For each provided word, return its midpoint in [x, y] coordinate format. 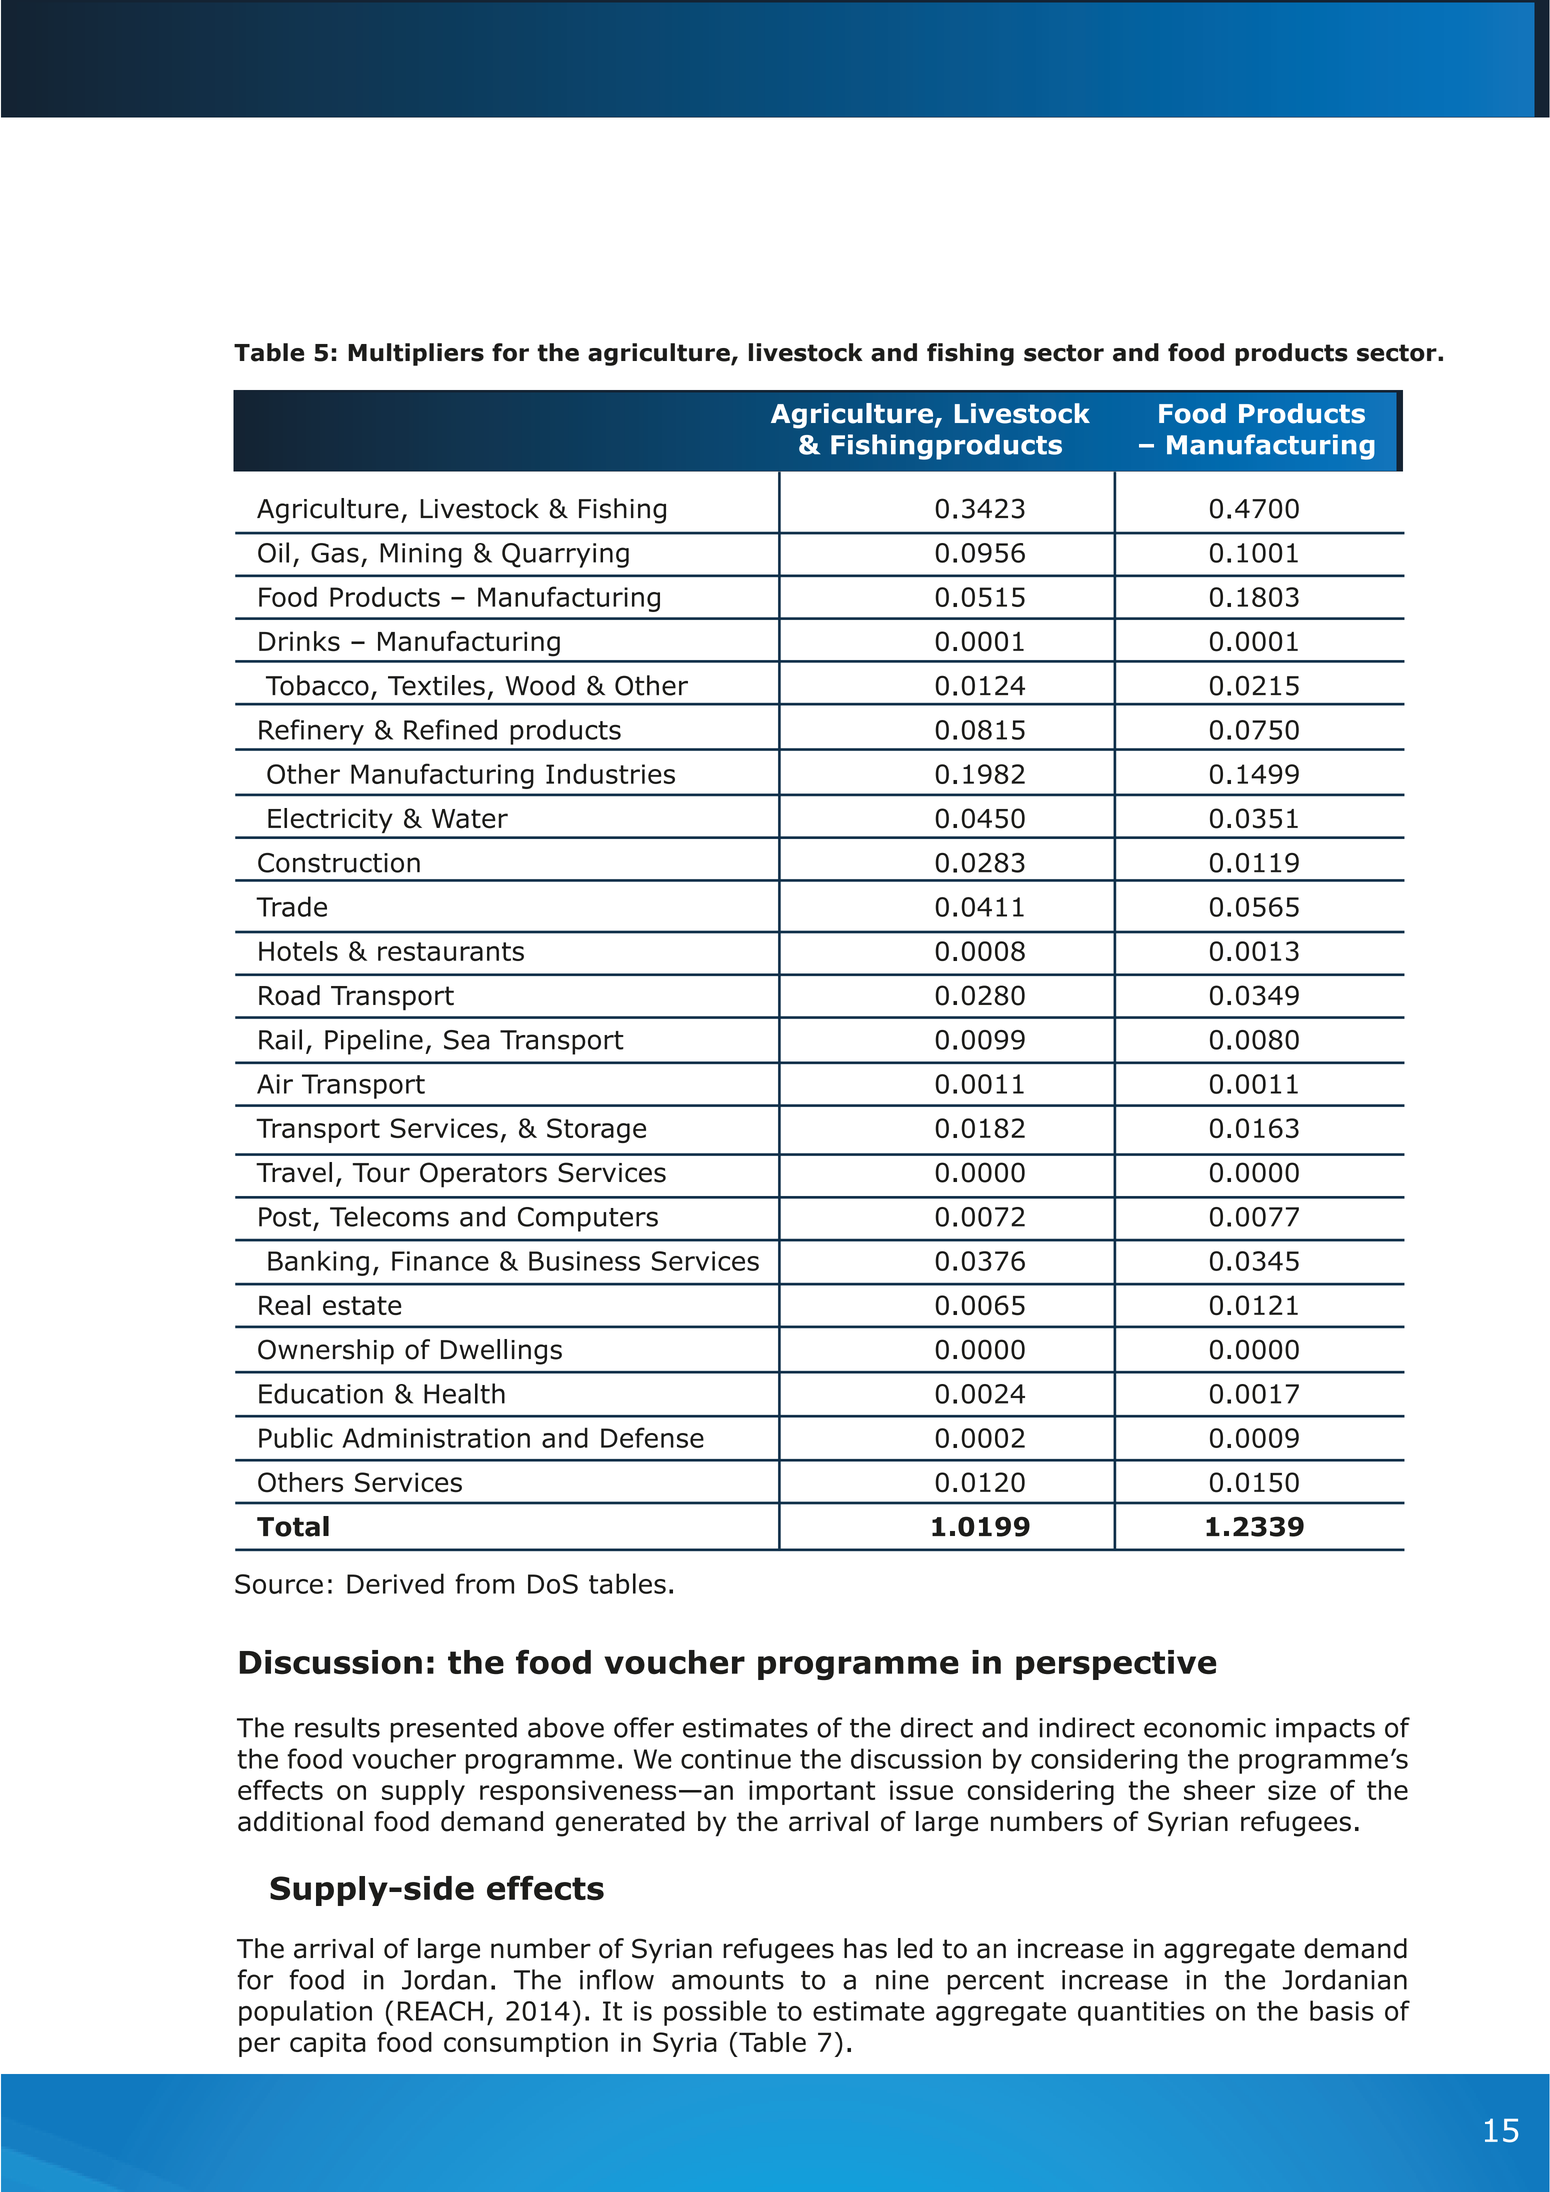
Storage [596, 1130]
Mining [421, 555]
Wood [540, 685]
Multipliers [416, 354]
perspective [1116, 1665]
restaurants [451, 951]
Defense [652, 1437]
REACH [440, 2011]
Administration [436, 1437]
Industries [610, 774]
